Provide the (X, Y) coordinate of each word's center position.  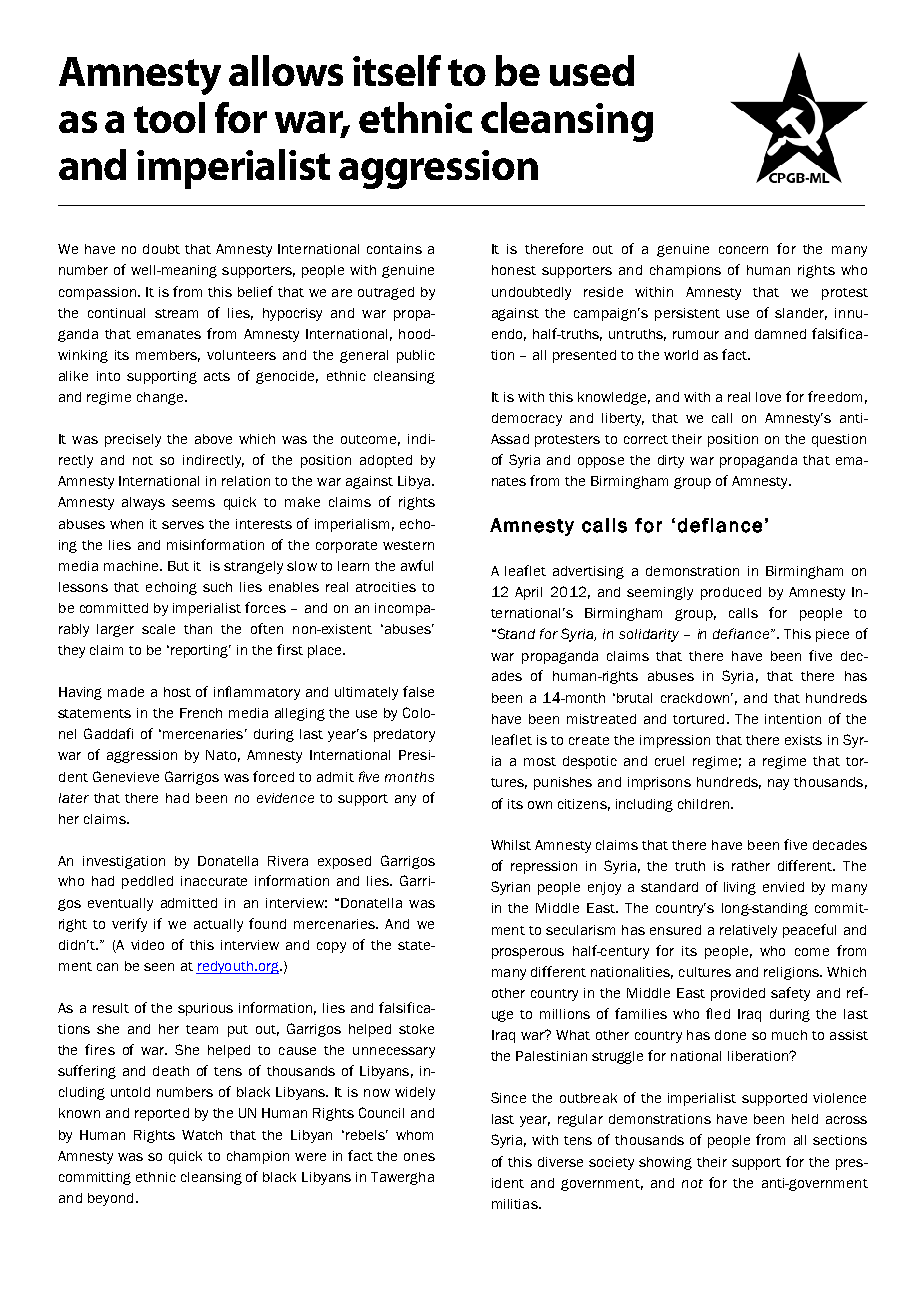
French (201, 713)
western (408, 545)
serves (183, 525)
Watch (202, 1135)
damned (780, 334)
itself (397, 70)
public (416, 356)
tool (169, 117)
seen (159, 967)
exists (803, 740)
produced (731, 593)
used (592, 70)
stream (176, 313)
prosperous (528, 953)
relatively (748, 931)
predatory (404, 735)
